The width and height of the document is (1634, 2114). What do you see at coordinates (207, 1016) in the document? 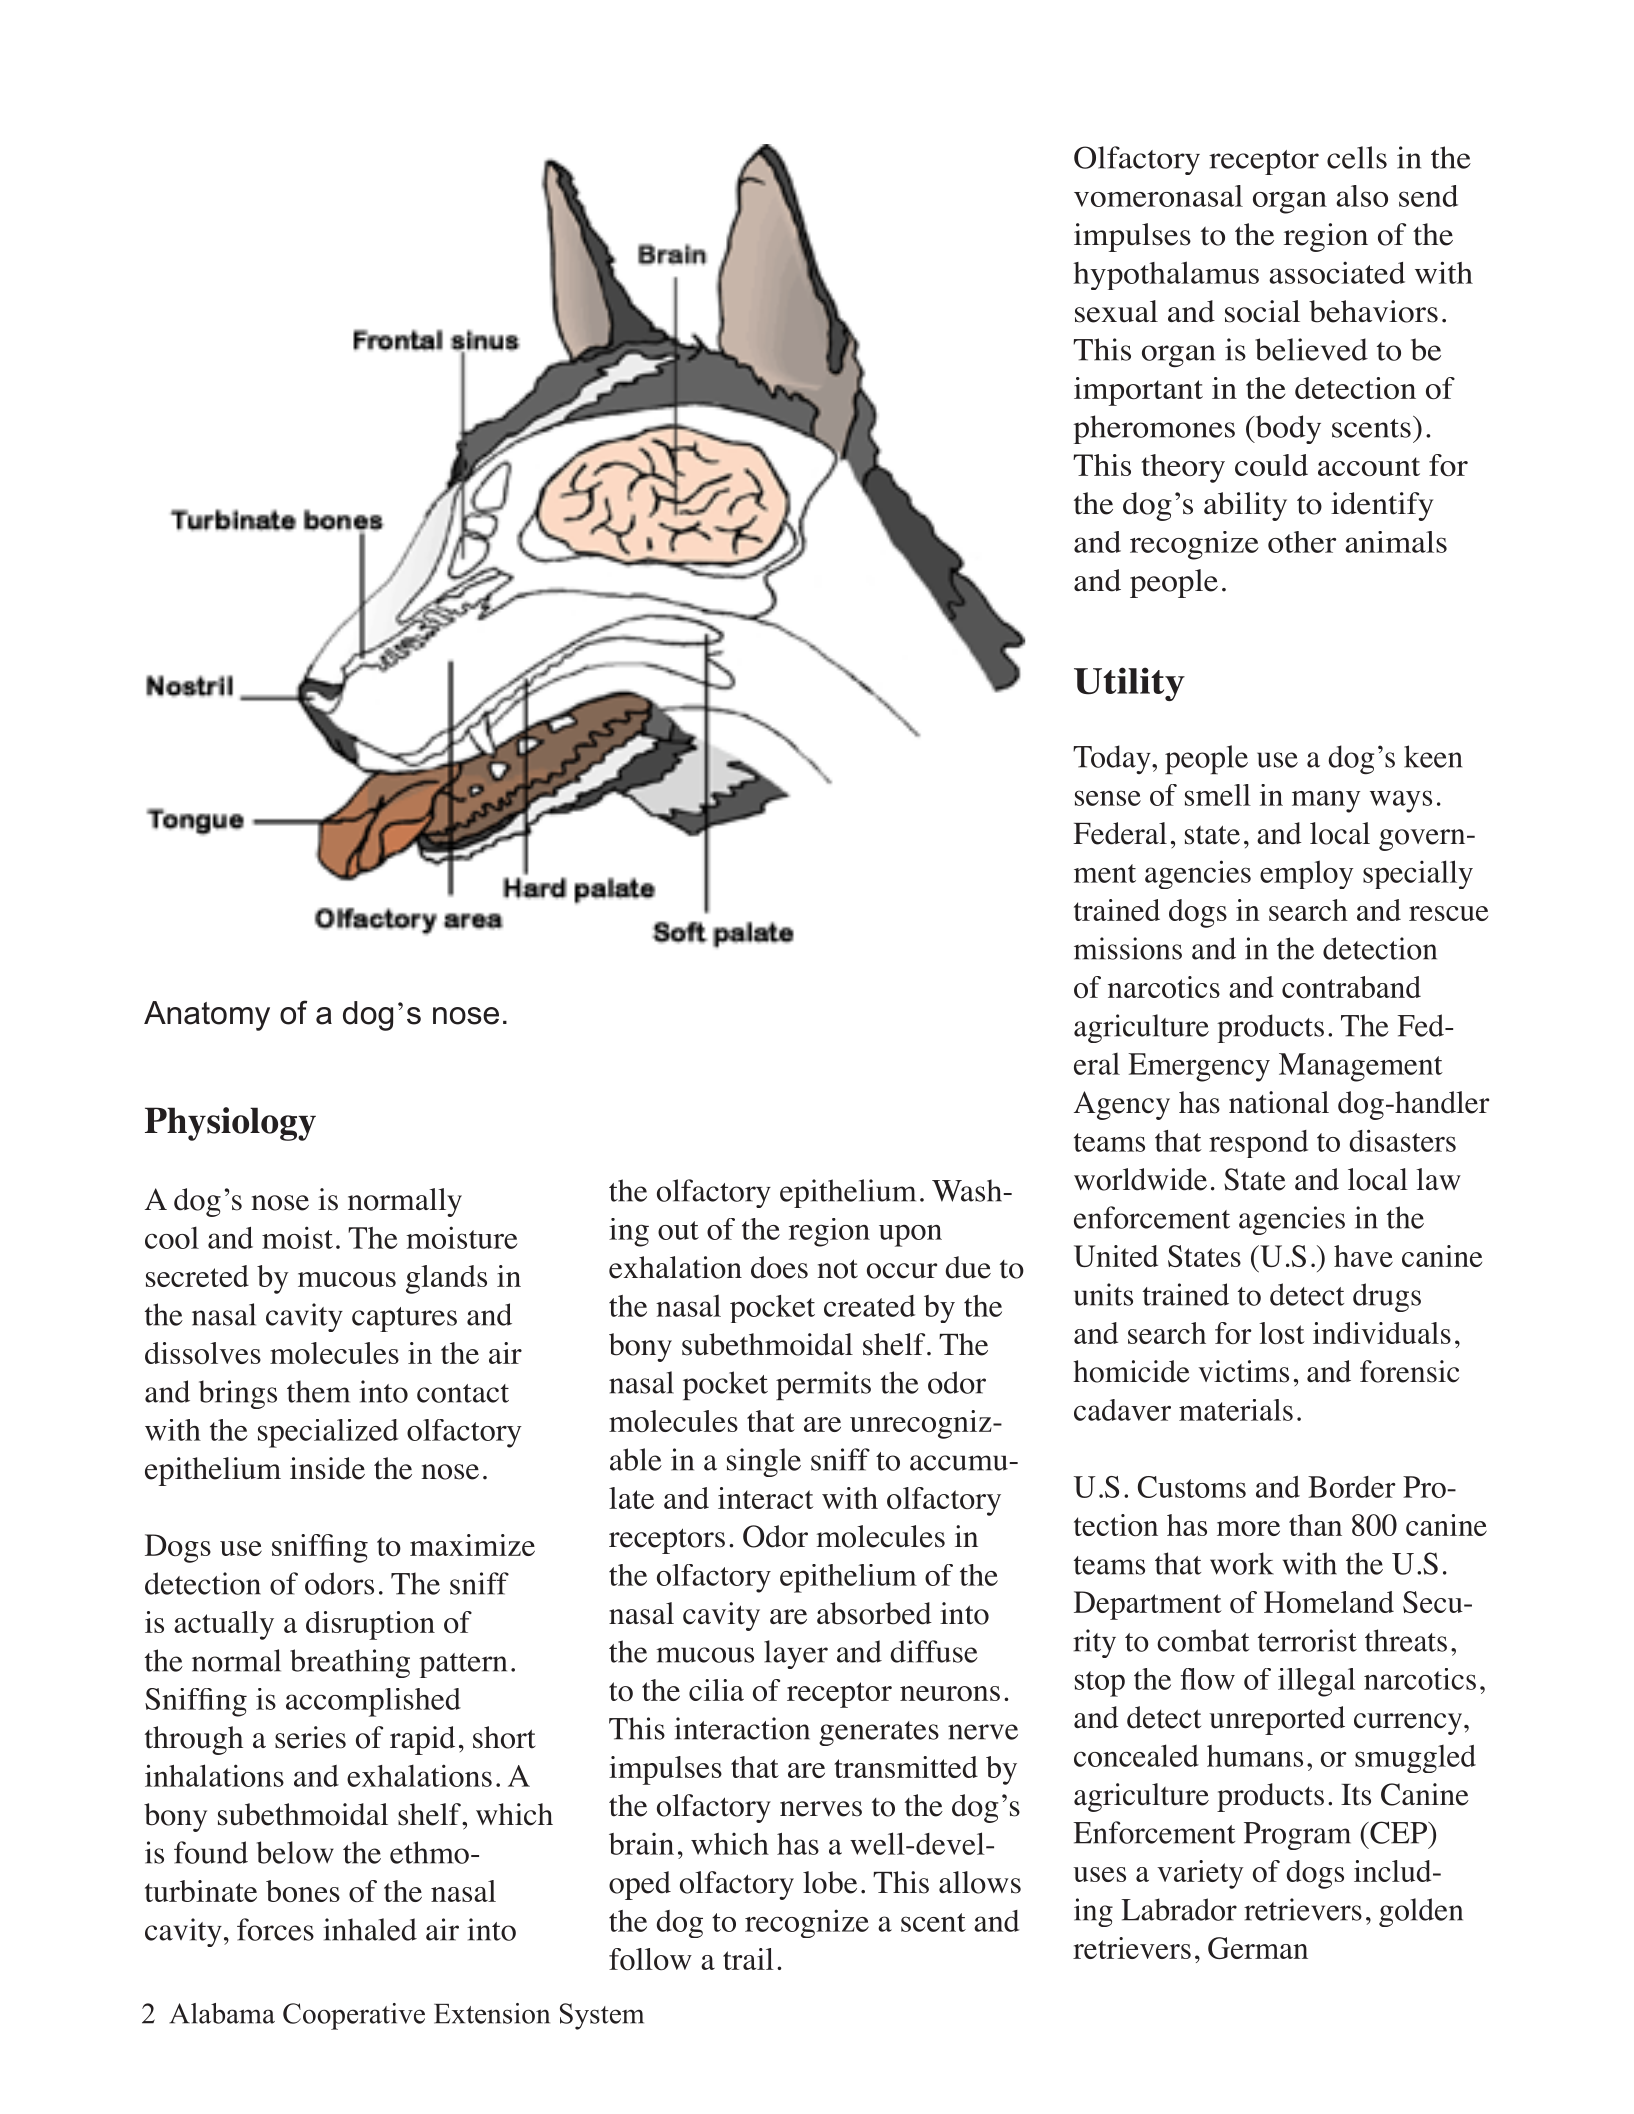
I see `Anatomy` at bounding box center [207, 1016].
